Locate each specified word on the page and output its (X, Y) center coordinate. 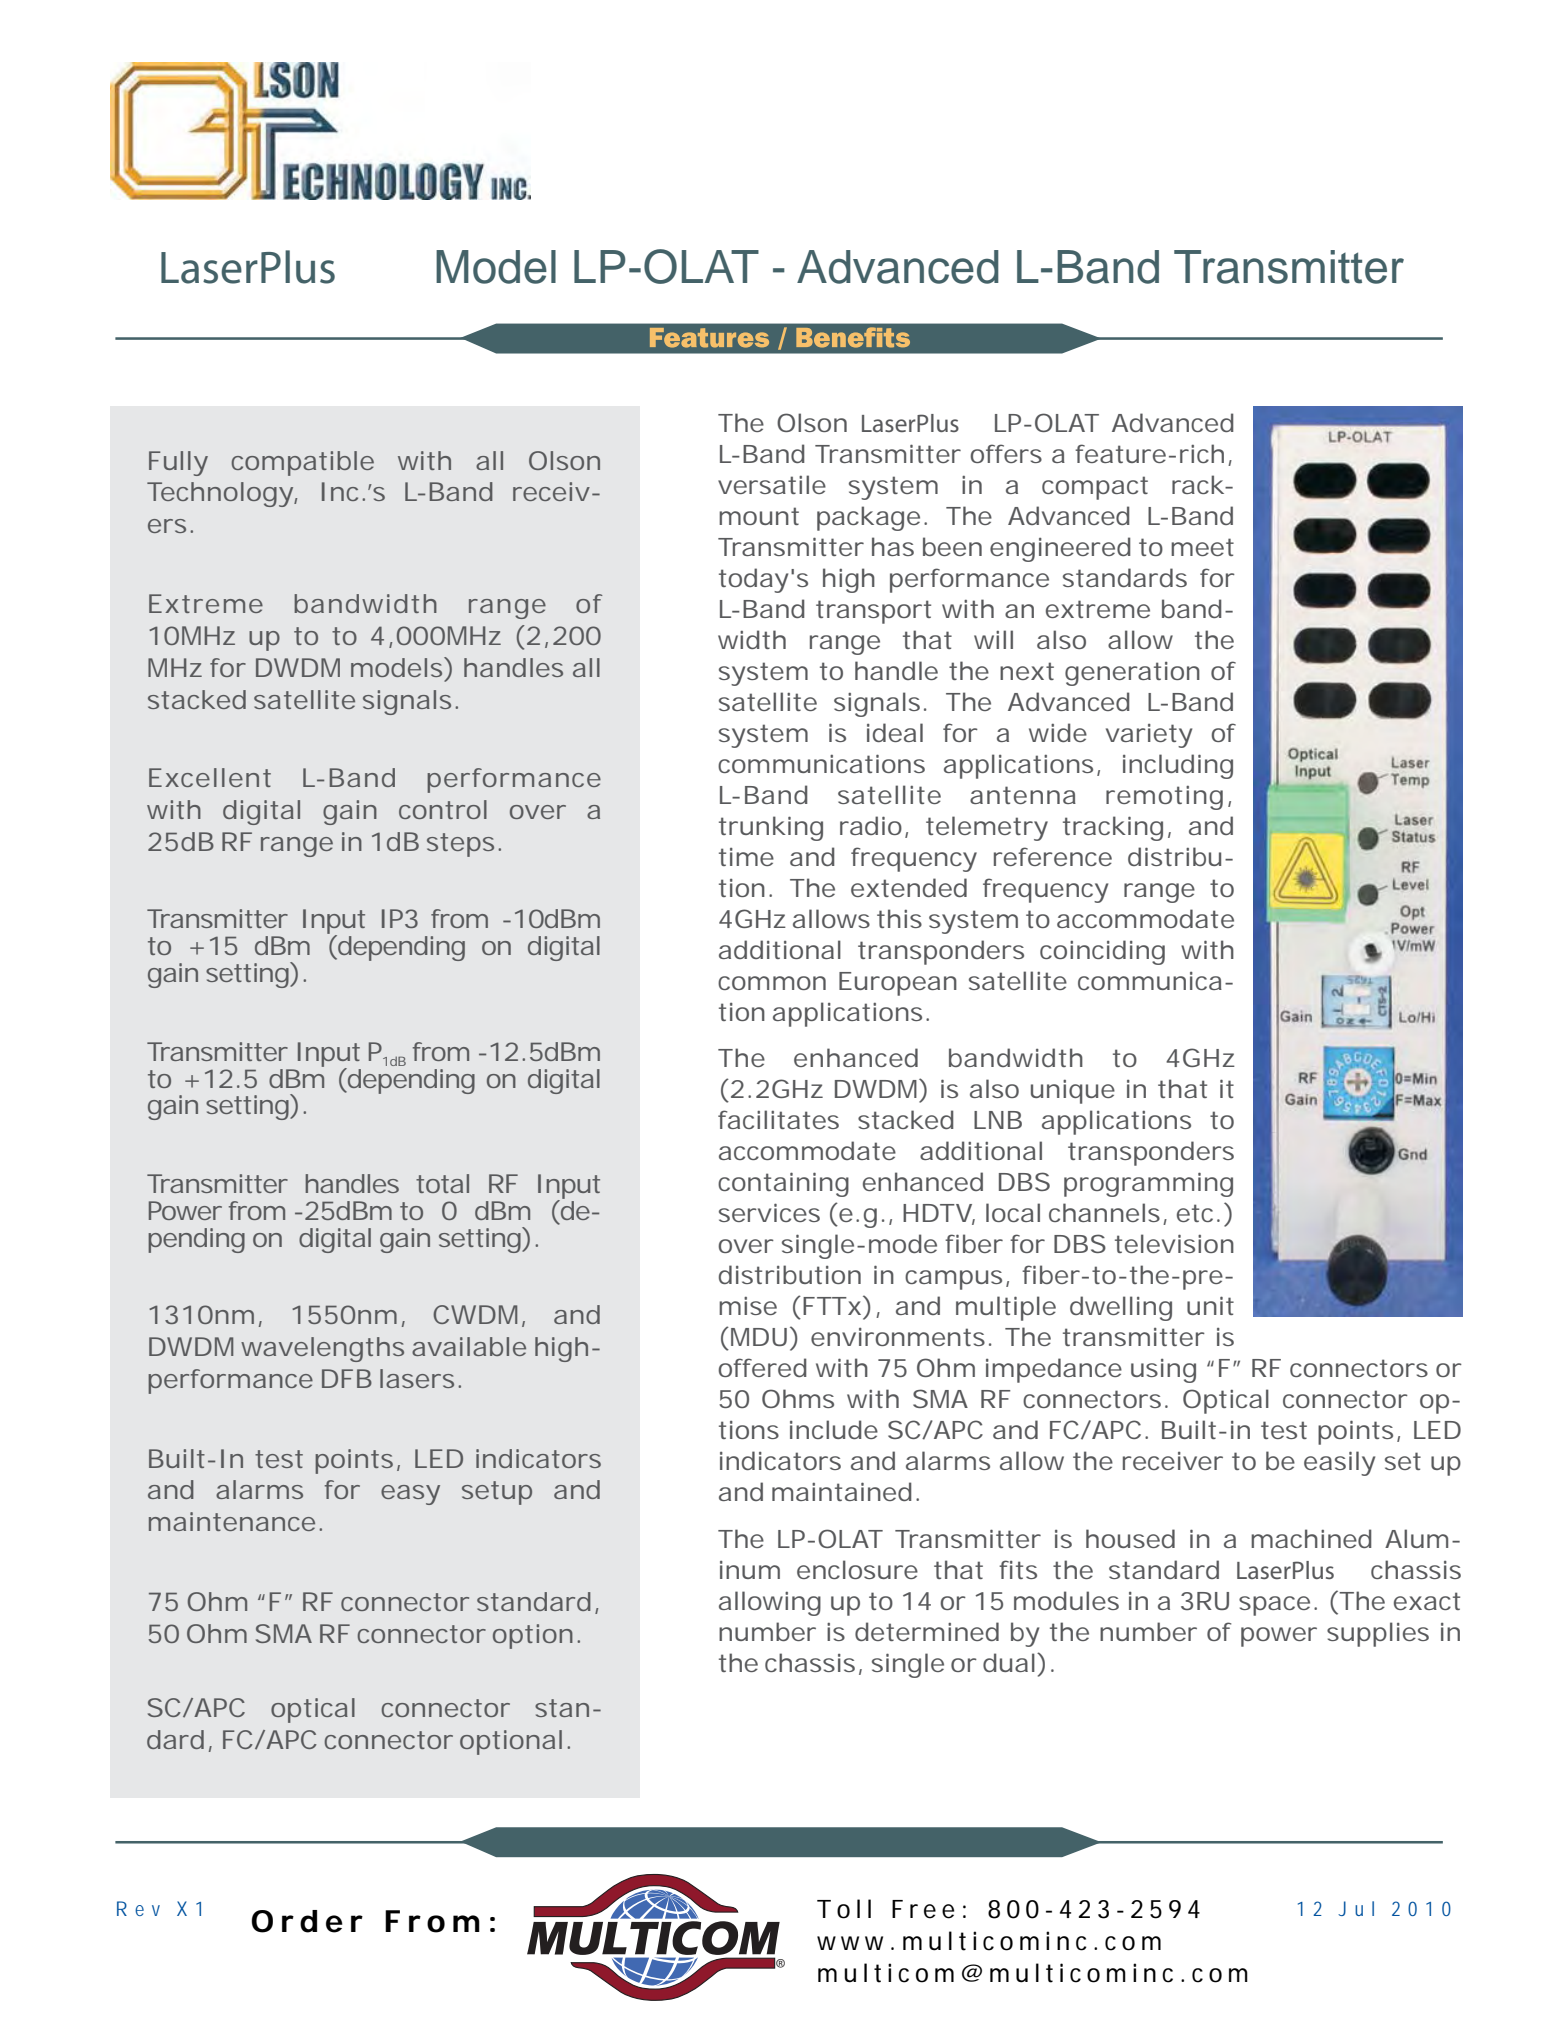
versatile (772, 484)
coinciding (1102, 952)
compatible (303, 463)
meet (1202, 547)
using (1163, 1371)
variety (1149, 736)
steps (460, 845)
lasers (417, 1378)
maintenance (232, 1521)
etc (1195, 1213)
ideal (895, 732)
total (442, 1183)
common (772, 983)
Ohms (798, 1398)
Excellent (210, 777)
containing (783, 1184)
